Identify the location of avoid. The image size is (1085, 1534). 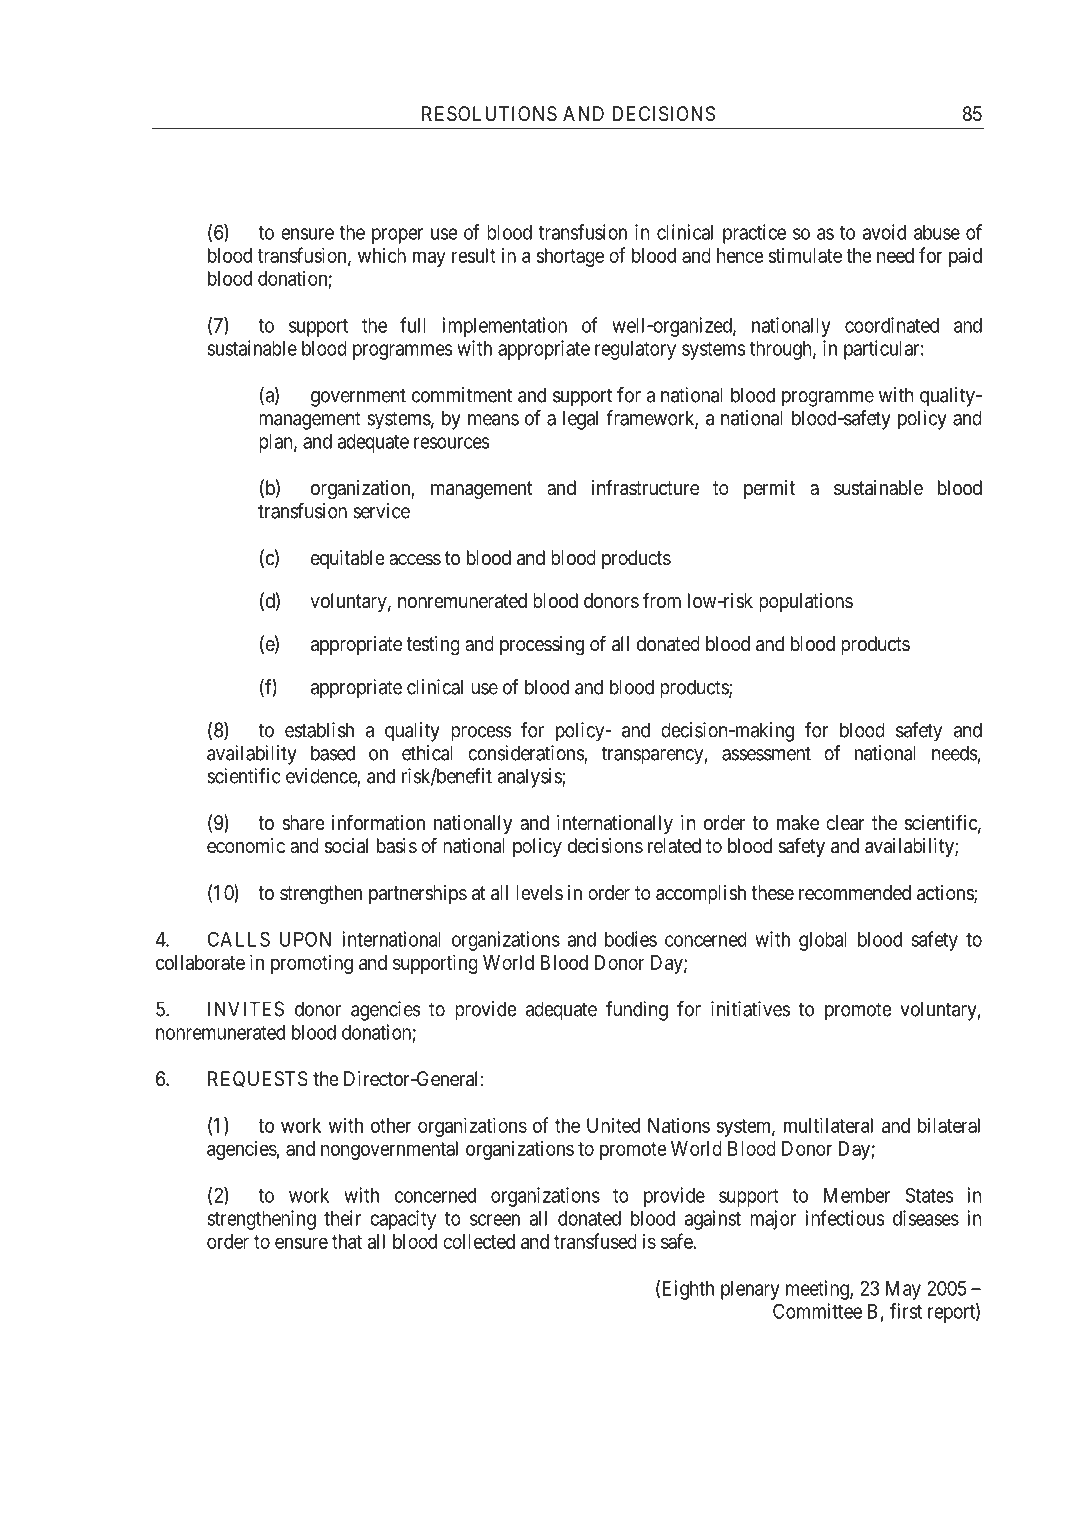
(884, 232).
